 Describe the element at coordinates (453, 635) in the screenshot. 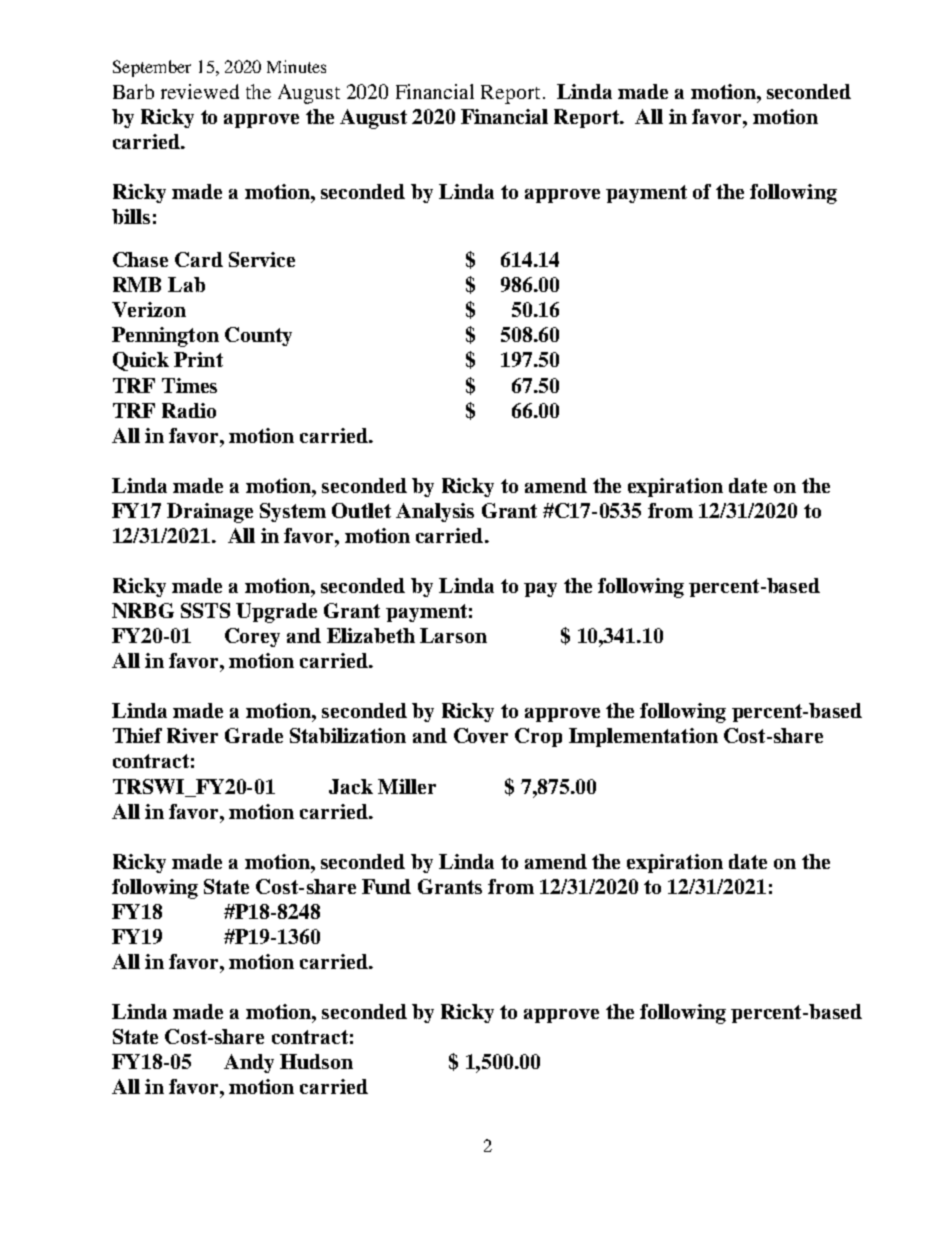

I see `Larson` at that location.
